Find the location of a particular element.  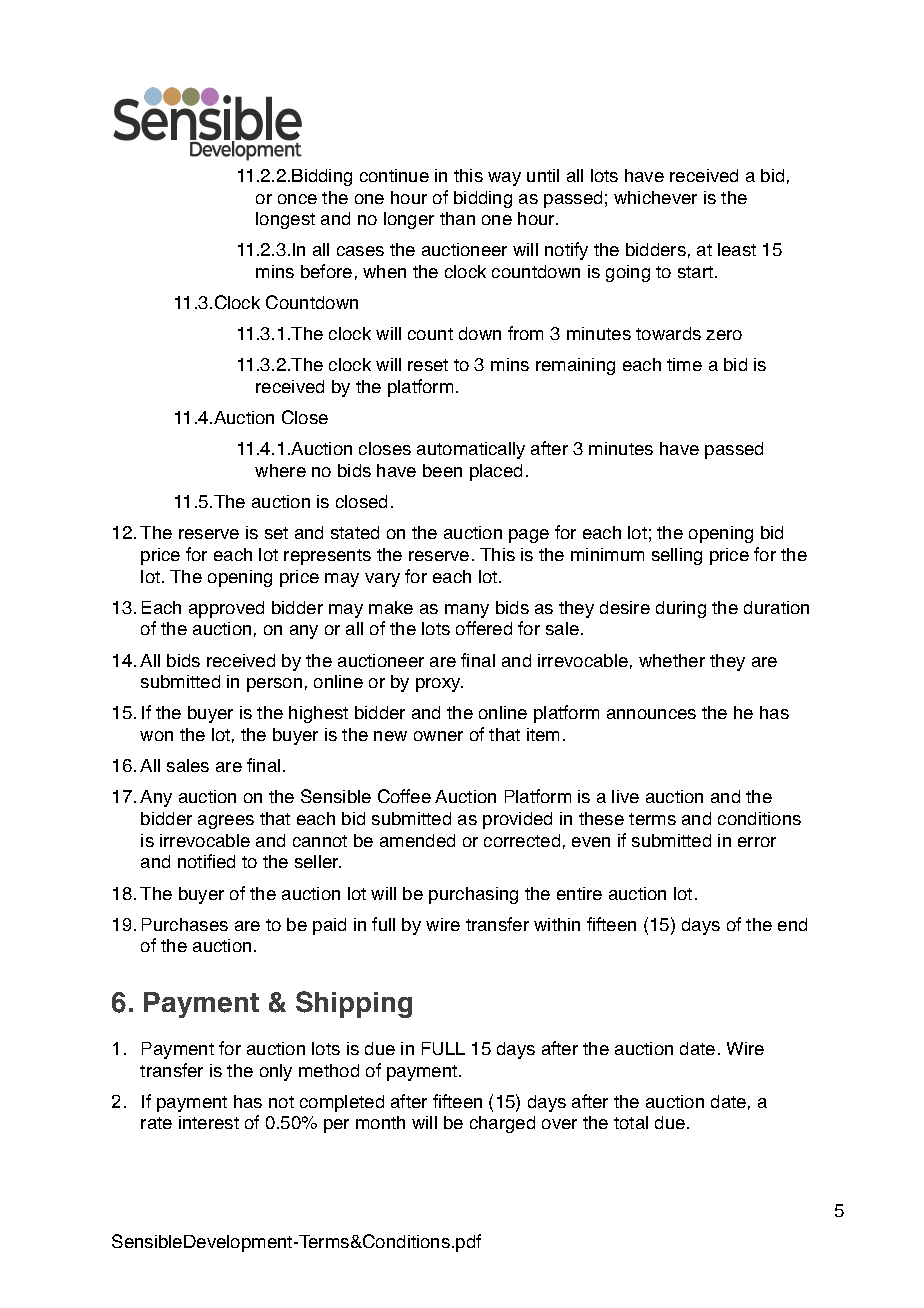

approved is located at coordinates (226, 609).
